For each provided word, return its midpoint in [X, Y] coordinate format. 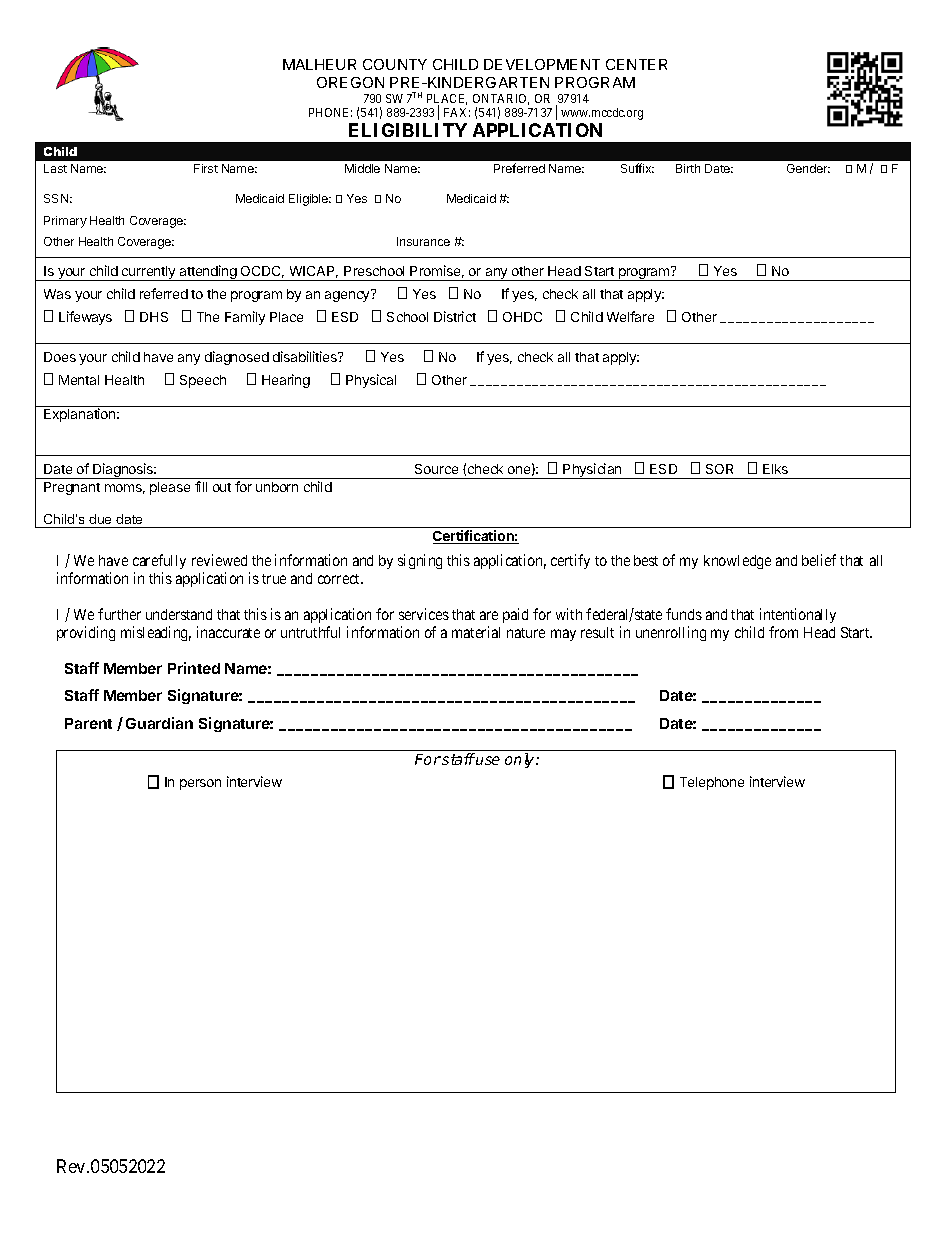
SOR [719, 469]
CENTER [636, 64]
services [424, 614]
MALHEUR [319, 64]
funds [684, 614]
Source [436, 469]
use [488, 760]
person [200, 784]
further [119, 614]
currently [149, 273]
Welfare [630, 316]
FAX [457, 112]
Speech [203, 381]
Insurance [423, 241]
